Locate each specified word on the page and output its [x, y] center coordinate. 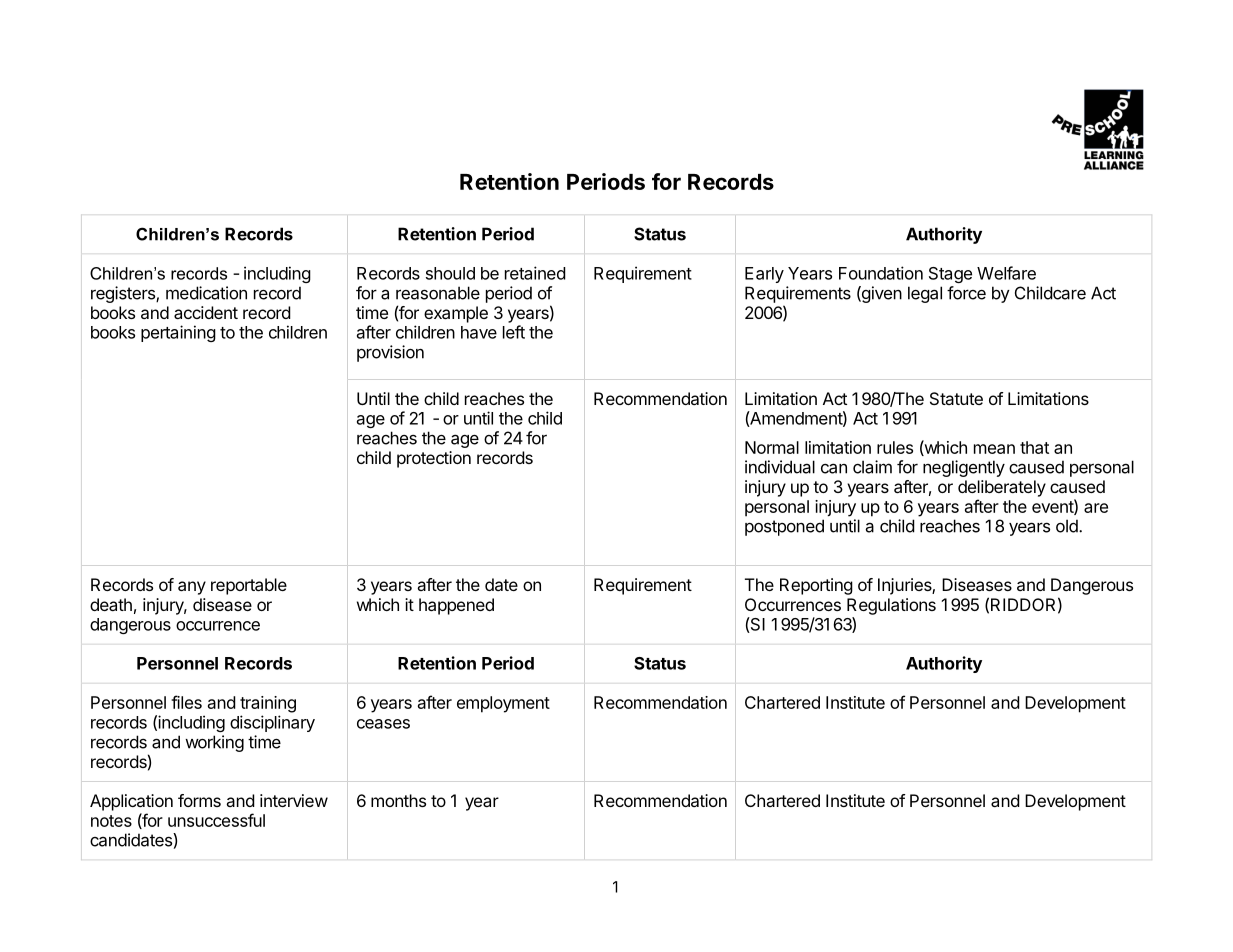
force [966, 293]
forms [199, 800]
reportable [249, 586]
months [398, 800]
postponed [784, 527]
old [1068, 526]
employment [503, 704]
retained [535, 273]
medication [206, 293]
